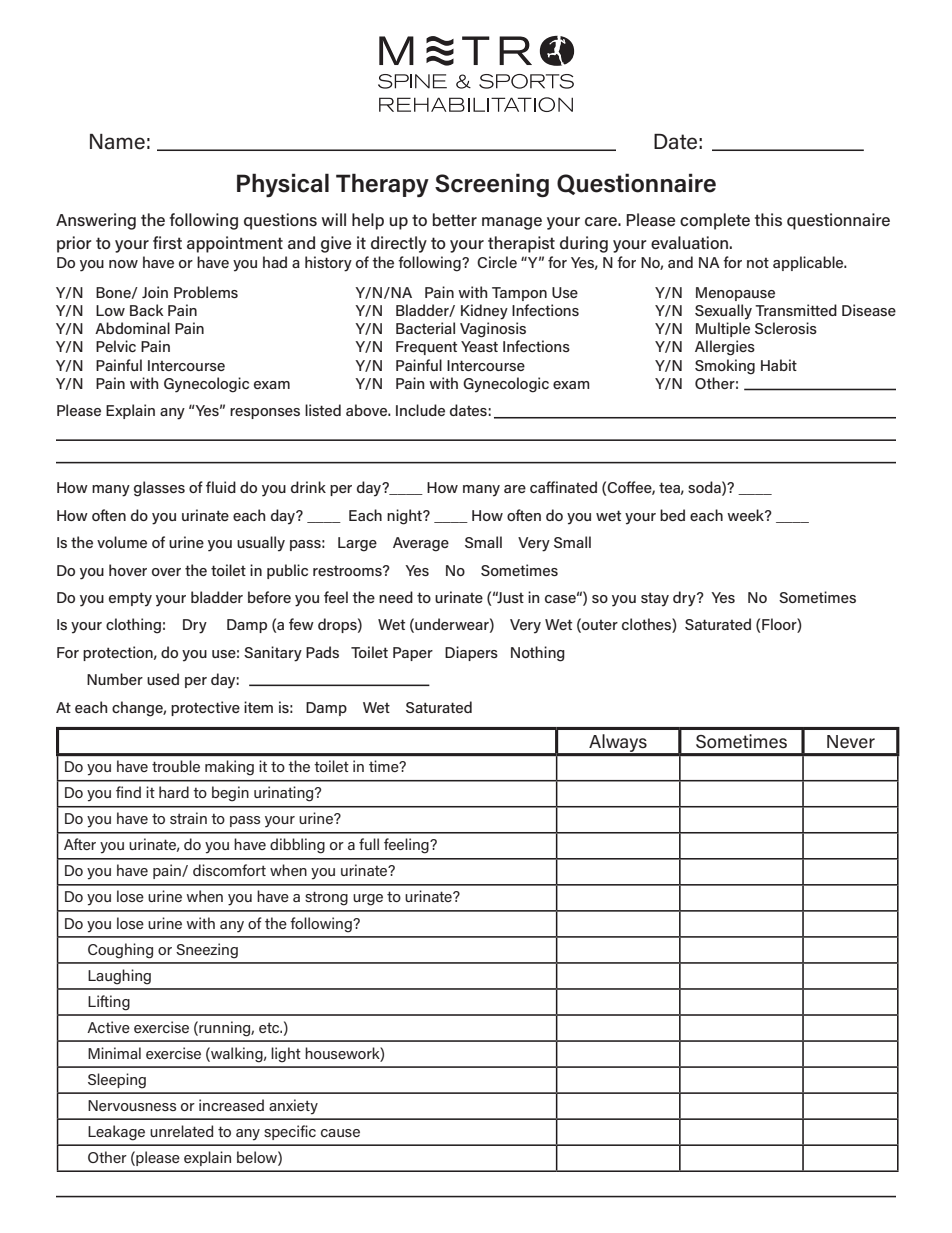  I want to click on clothing, so click(133, 626).
